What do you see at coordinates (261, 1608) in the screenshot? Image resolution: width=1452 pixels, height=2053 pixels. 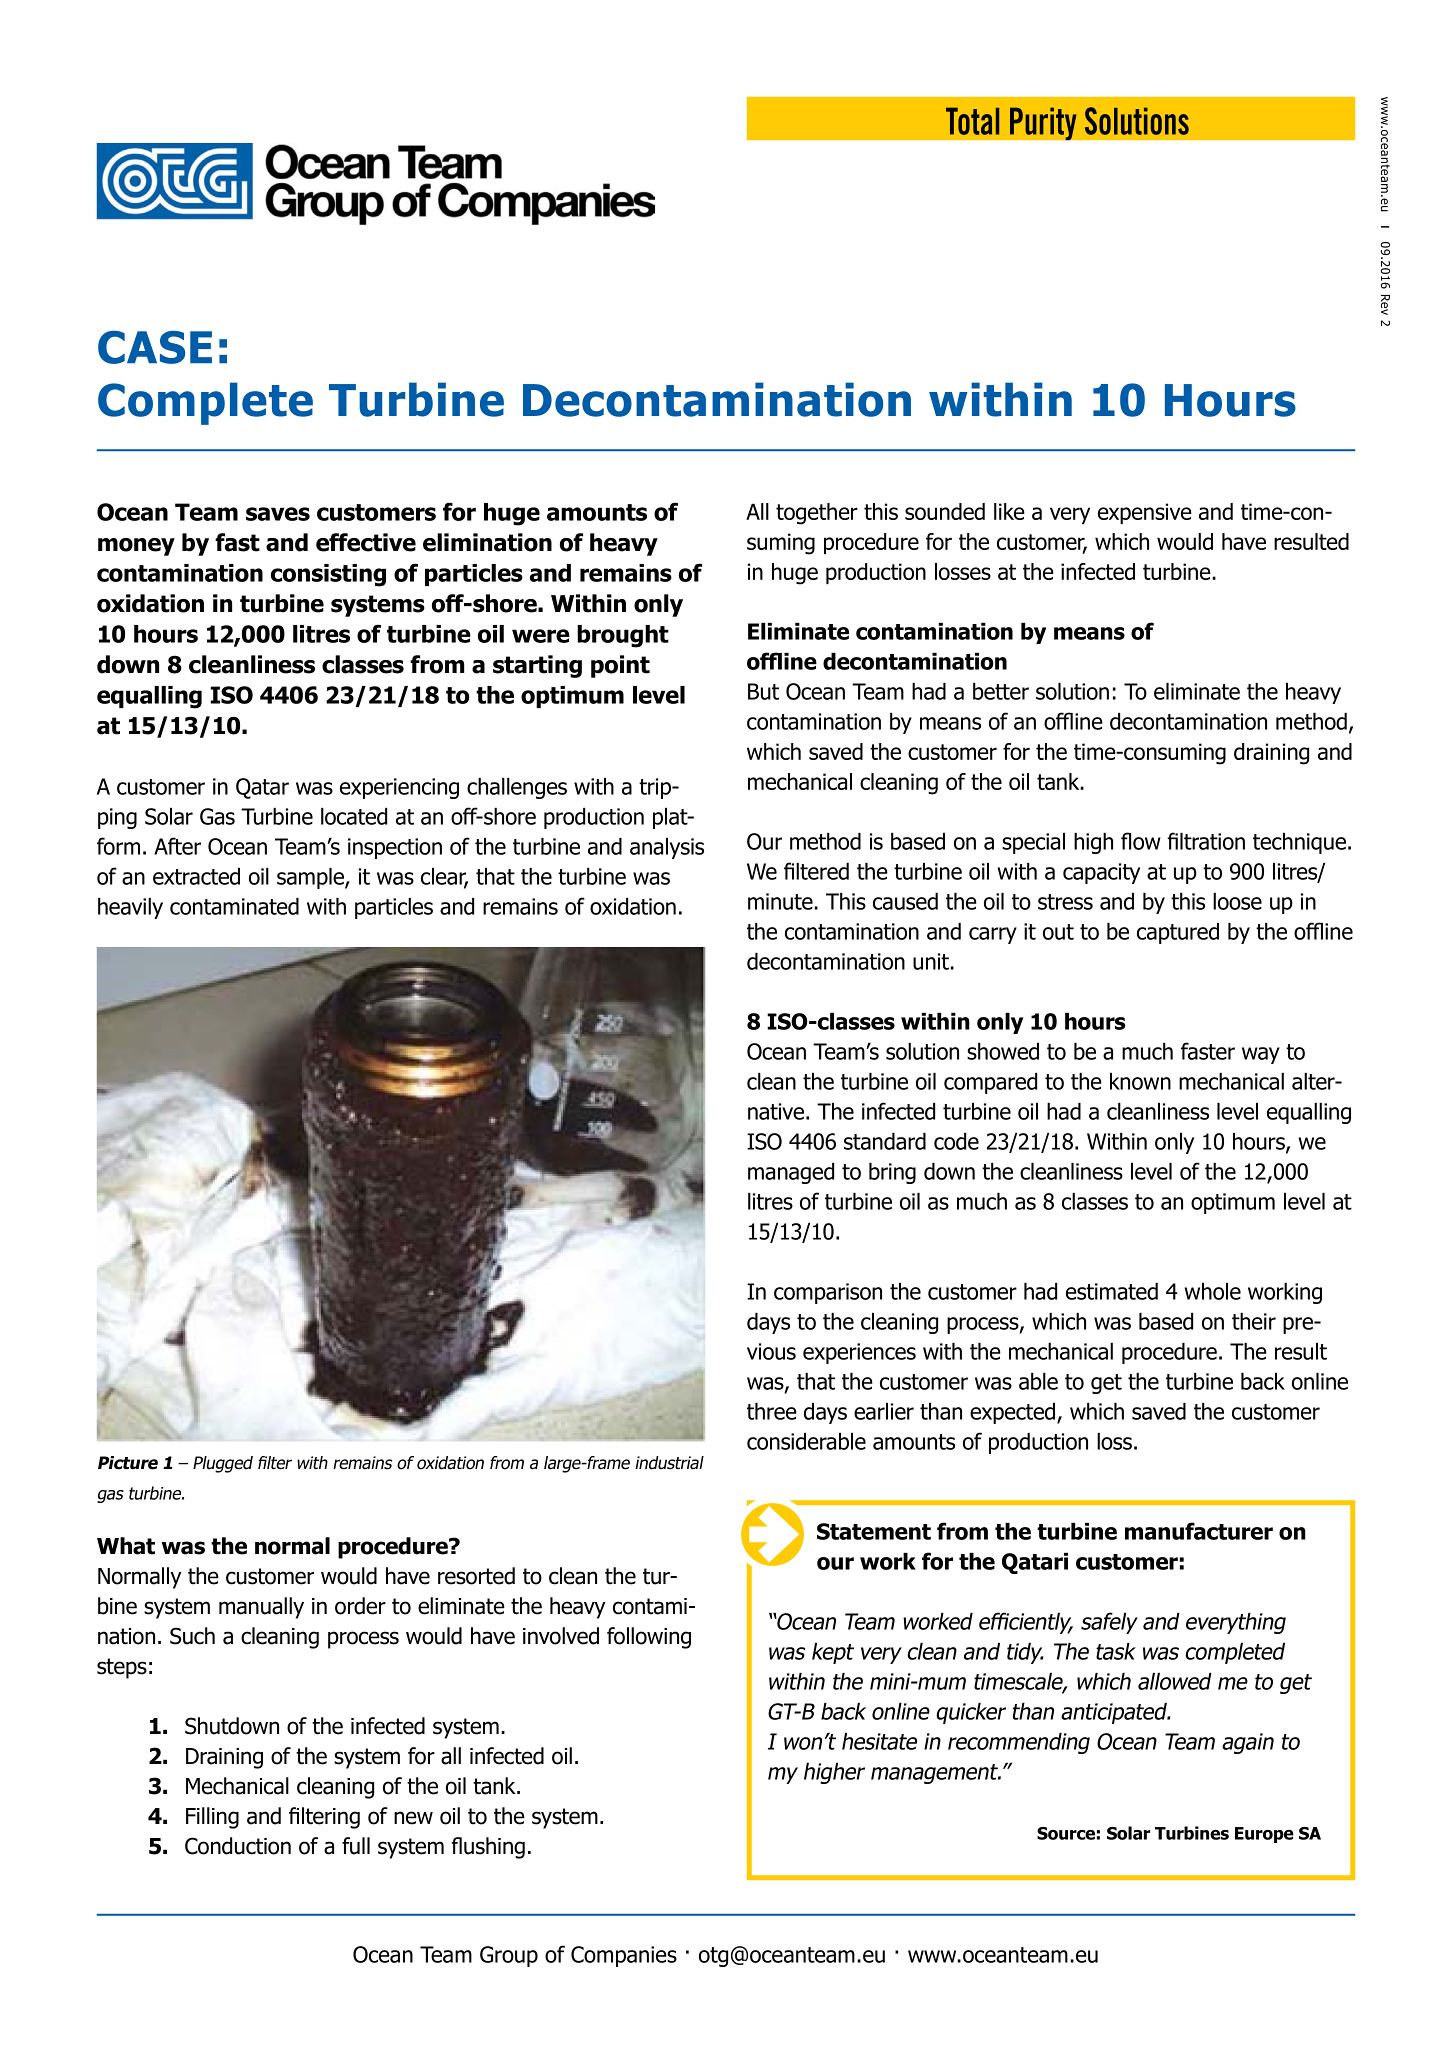 I see `manually` at bounding box center [261, 1608].
